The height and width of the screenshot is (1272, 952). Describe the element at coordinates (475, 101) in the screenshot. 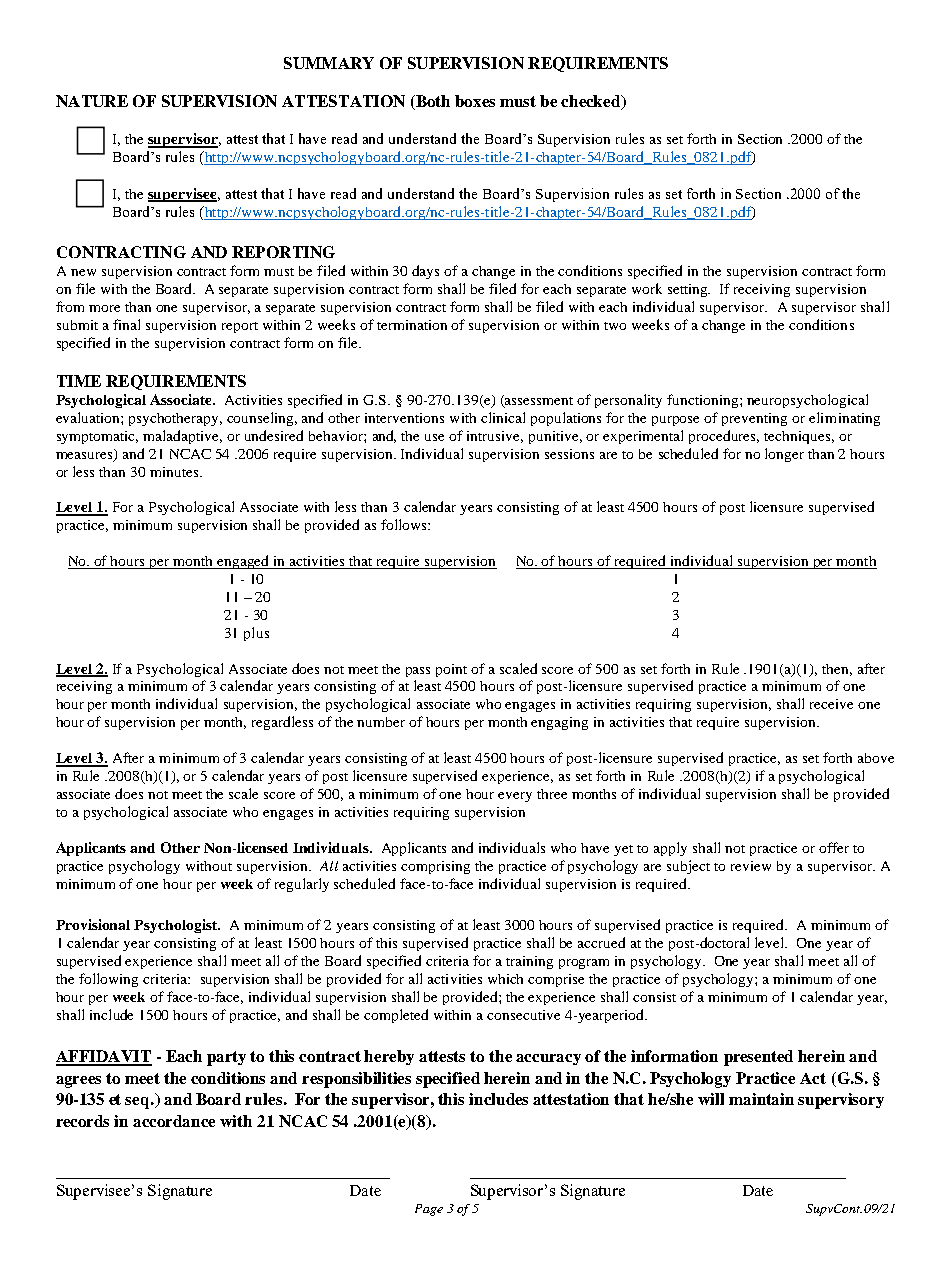

I see `boxes` at that location.
